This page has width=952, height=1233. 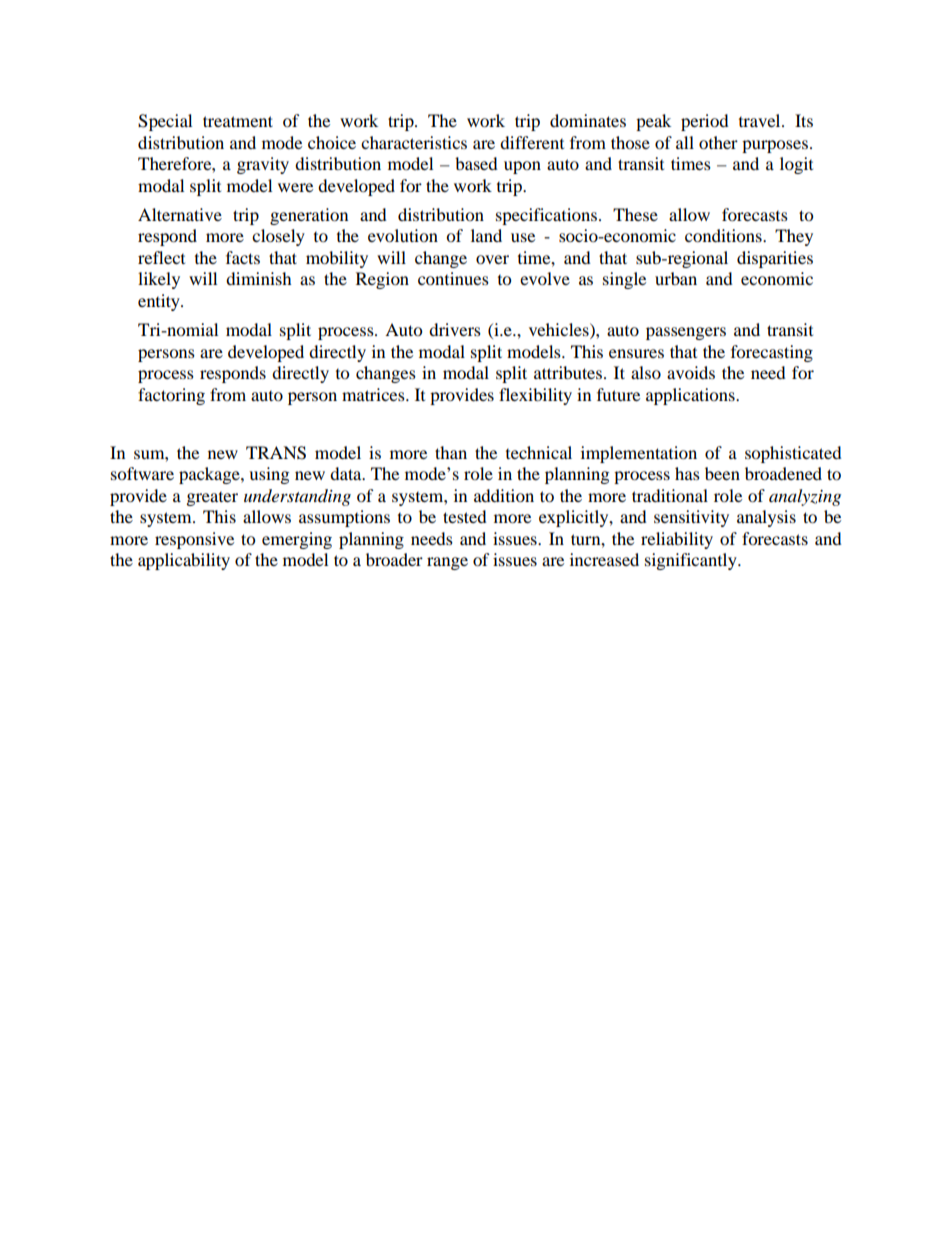 What do you see at coordinates (194, 540) in the page?
I see `responsive` at bounding box center [194, 540].
